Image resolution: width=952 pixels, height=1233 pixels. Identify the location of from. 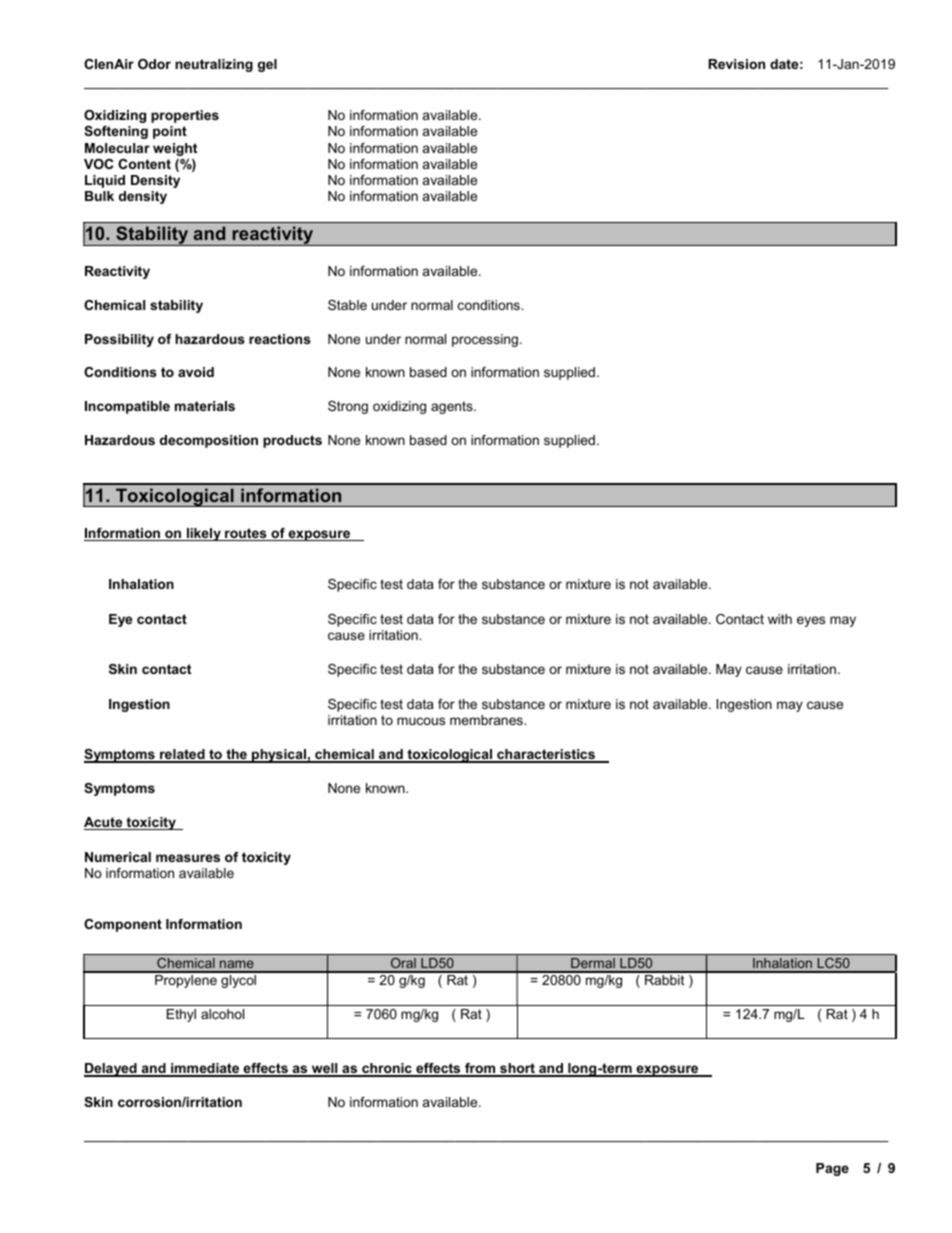
(480, 1069).
